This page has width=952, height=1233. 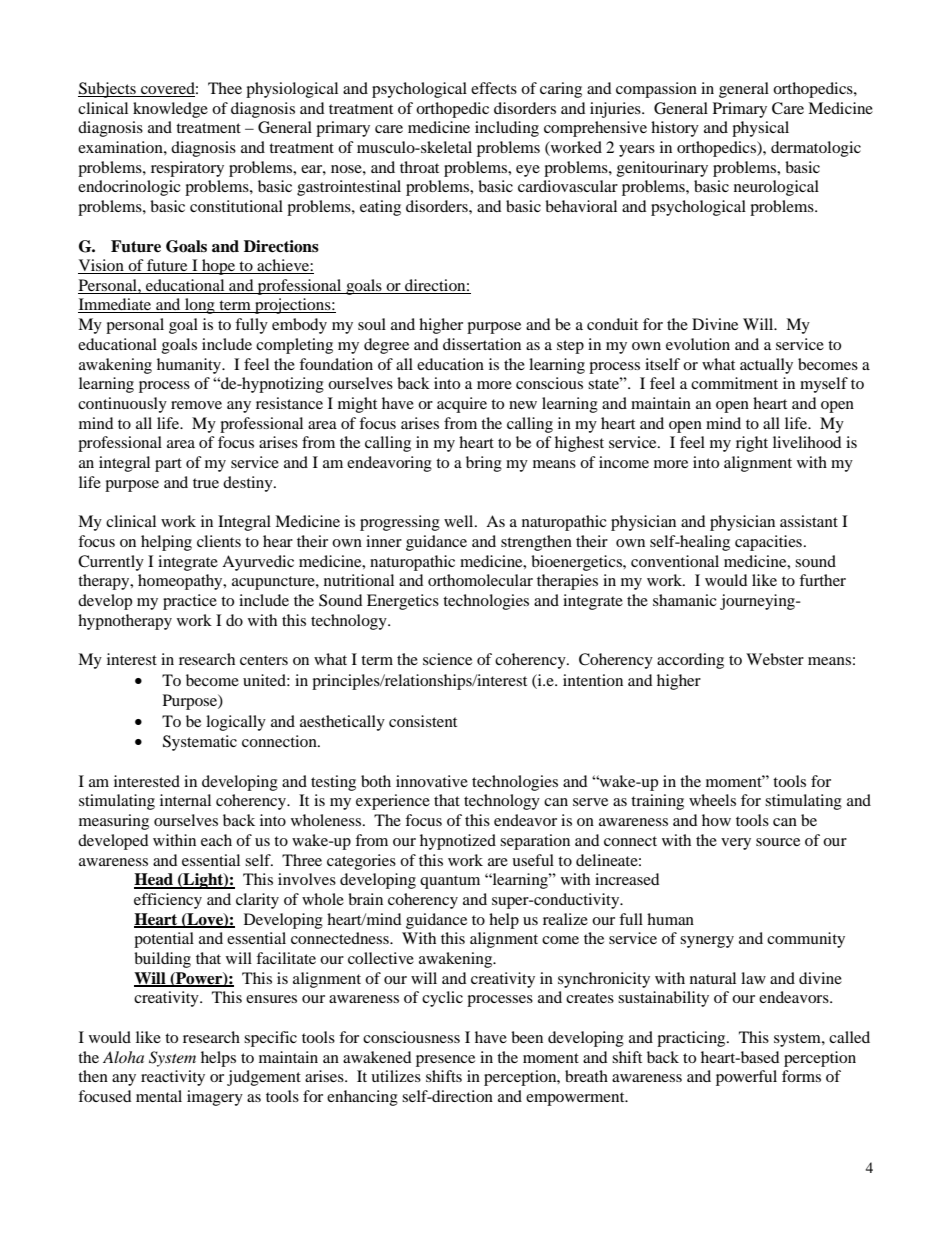 What do you see at coordinates (760, 129) in the page?
I see `physical` at bounding box center [760, 129].
